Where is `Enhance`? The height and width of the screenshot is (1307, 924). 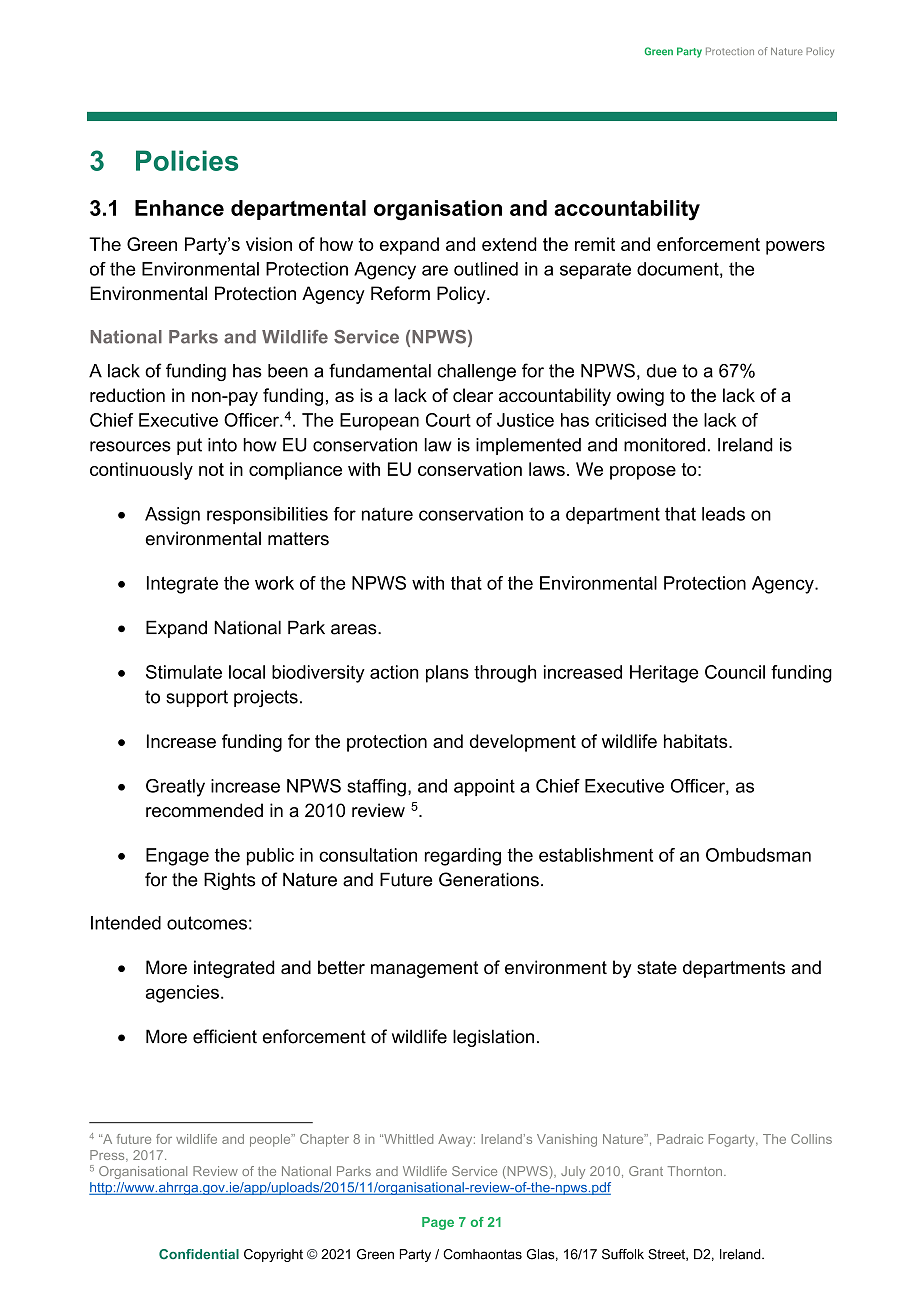
Enhance is located at coordinates (179, 208).
